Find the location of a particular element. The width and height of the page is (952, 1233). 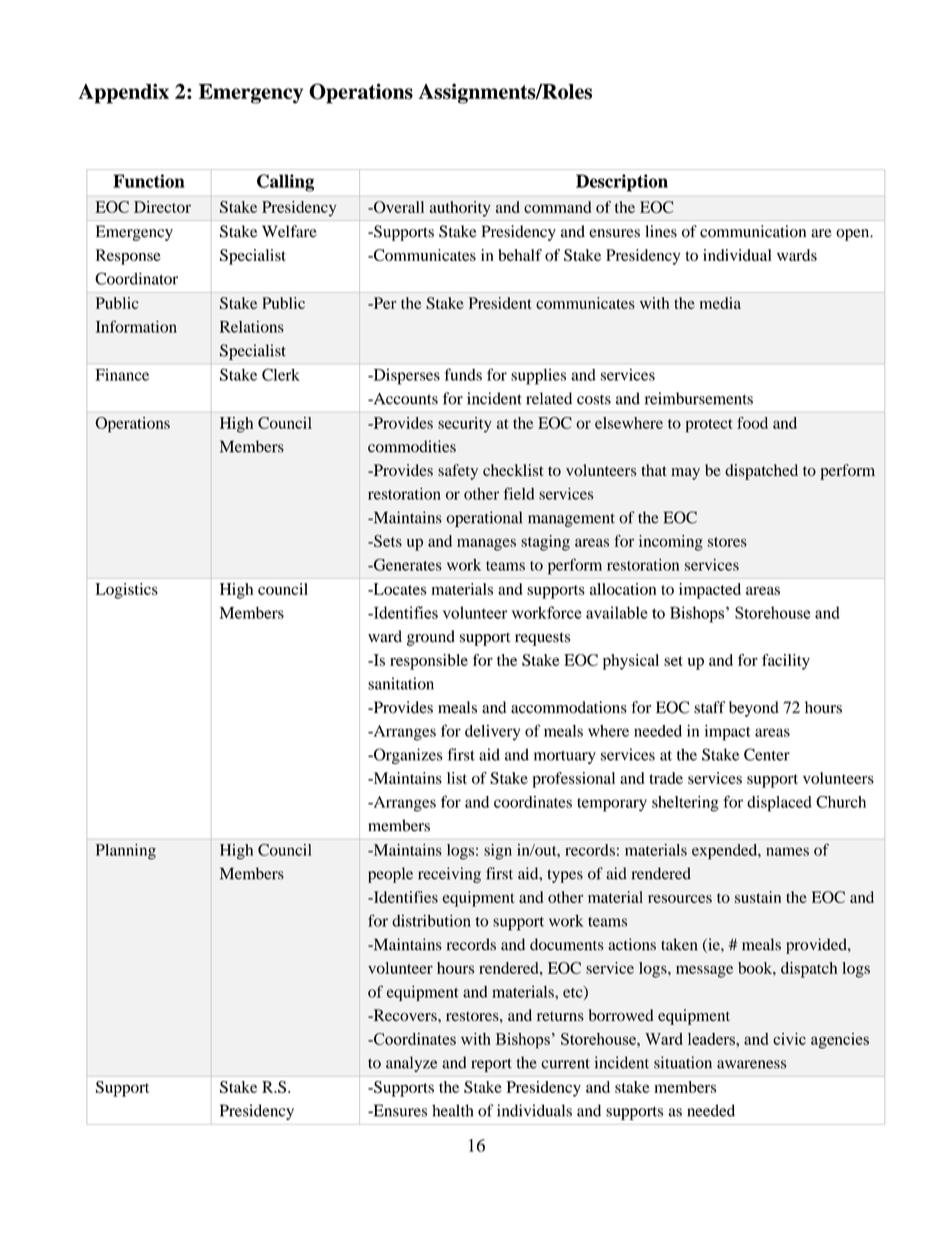

Planning is located at coordinates (126, 852).
